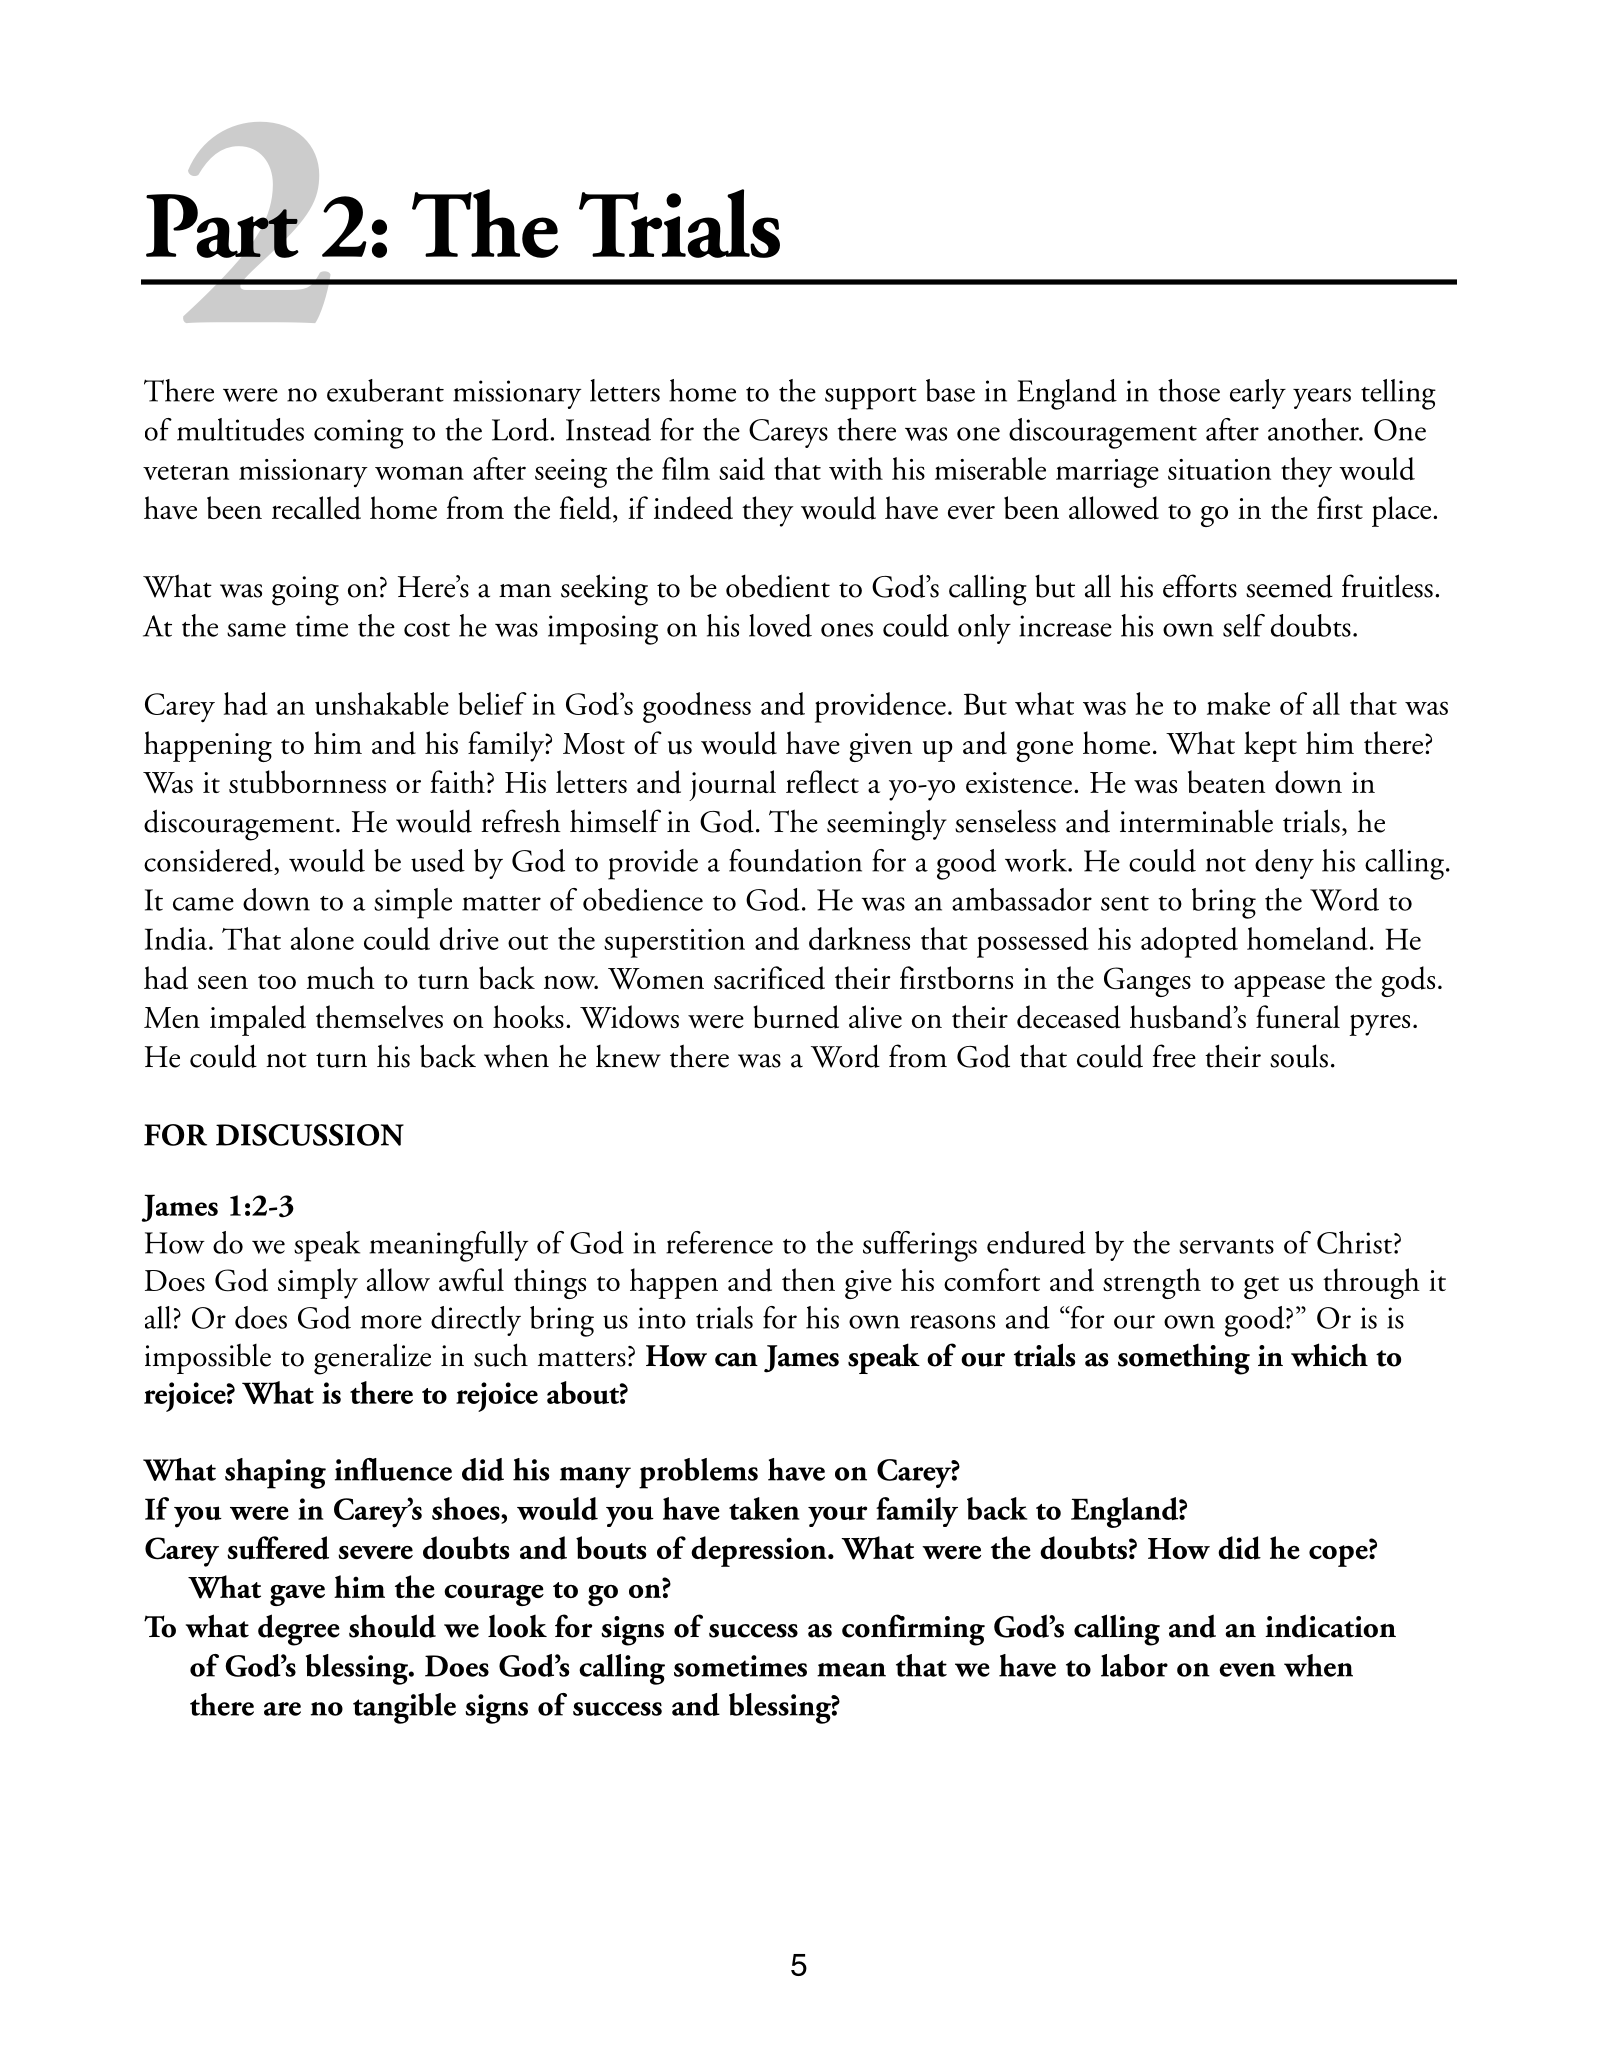  I want to click on said, so click(742, 468).
